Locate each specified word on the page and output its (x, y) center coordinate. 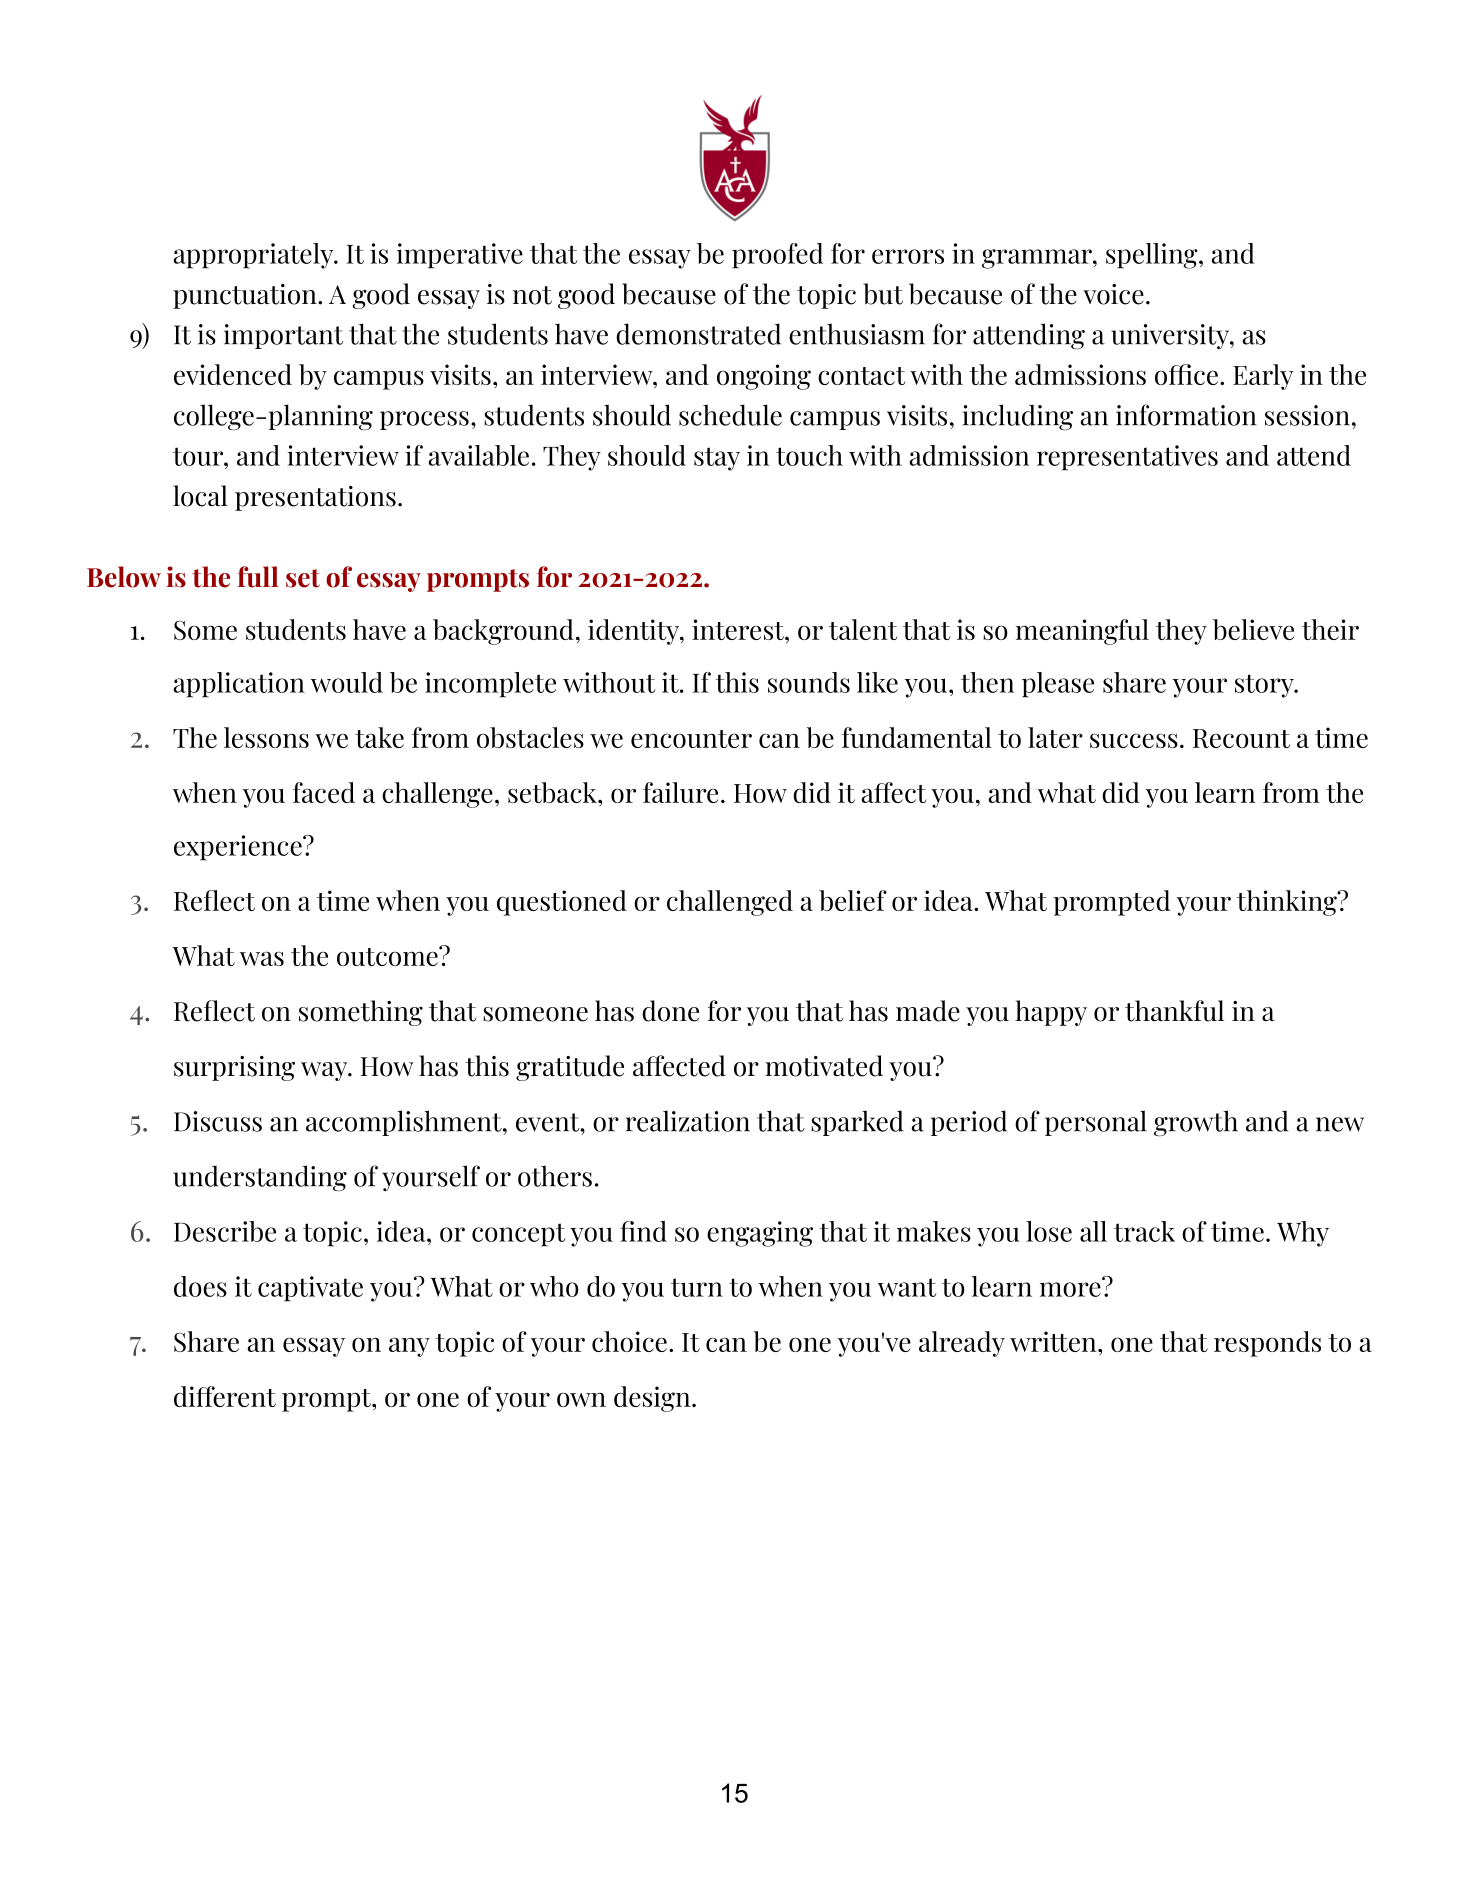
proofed (777, 256)
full (258, 577)
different (225, 1396)
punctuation (246, 296)
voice (1113, 294)
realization (688, 1121)
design (653, 1399)
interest (739, 629)
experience (239, 848)
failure (680, 792)
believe (1253, 629)
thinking (1288, 903)
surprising (234, 1068)
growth (1196, 1123)
